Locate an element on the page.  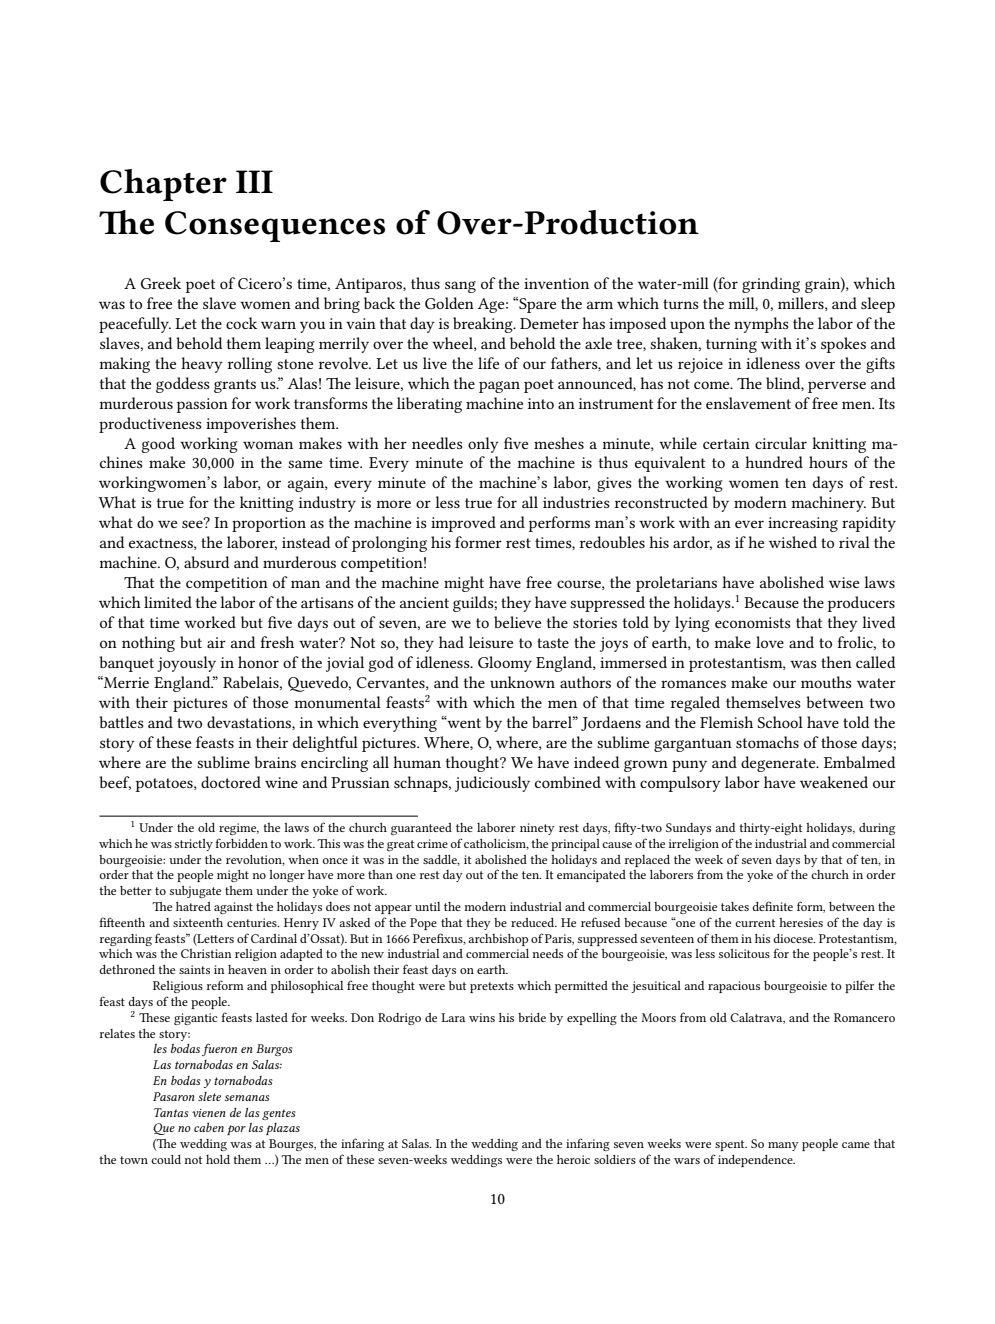
see is located at coordinates (193, 523).
